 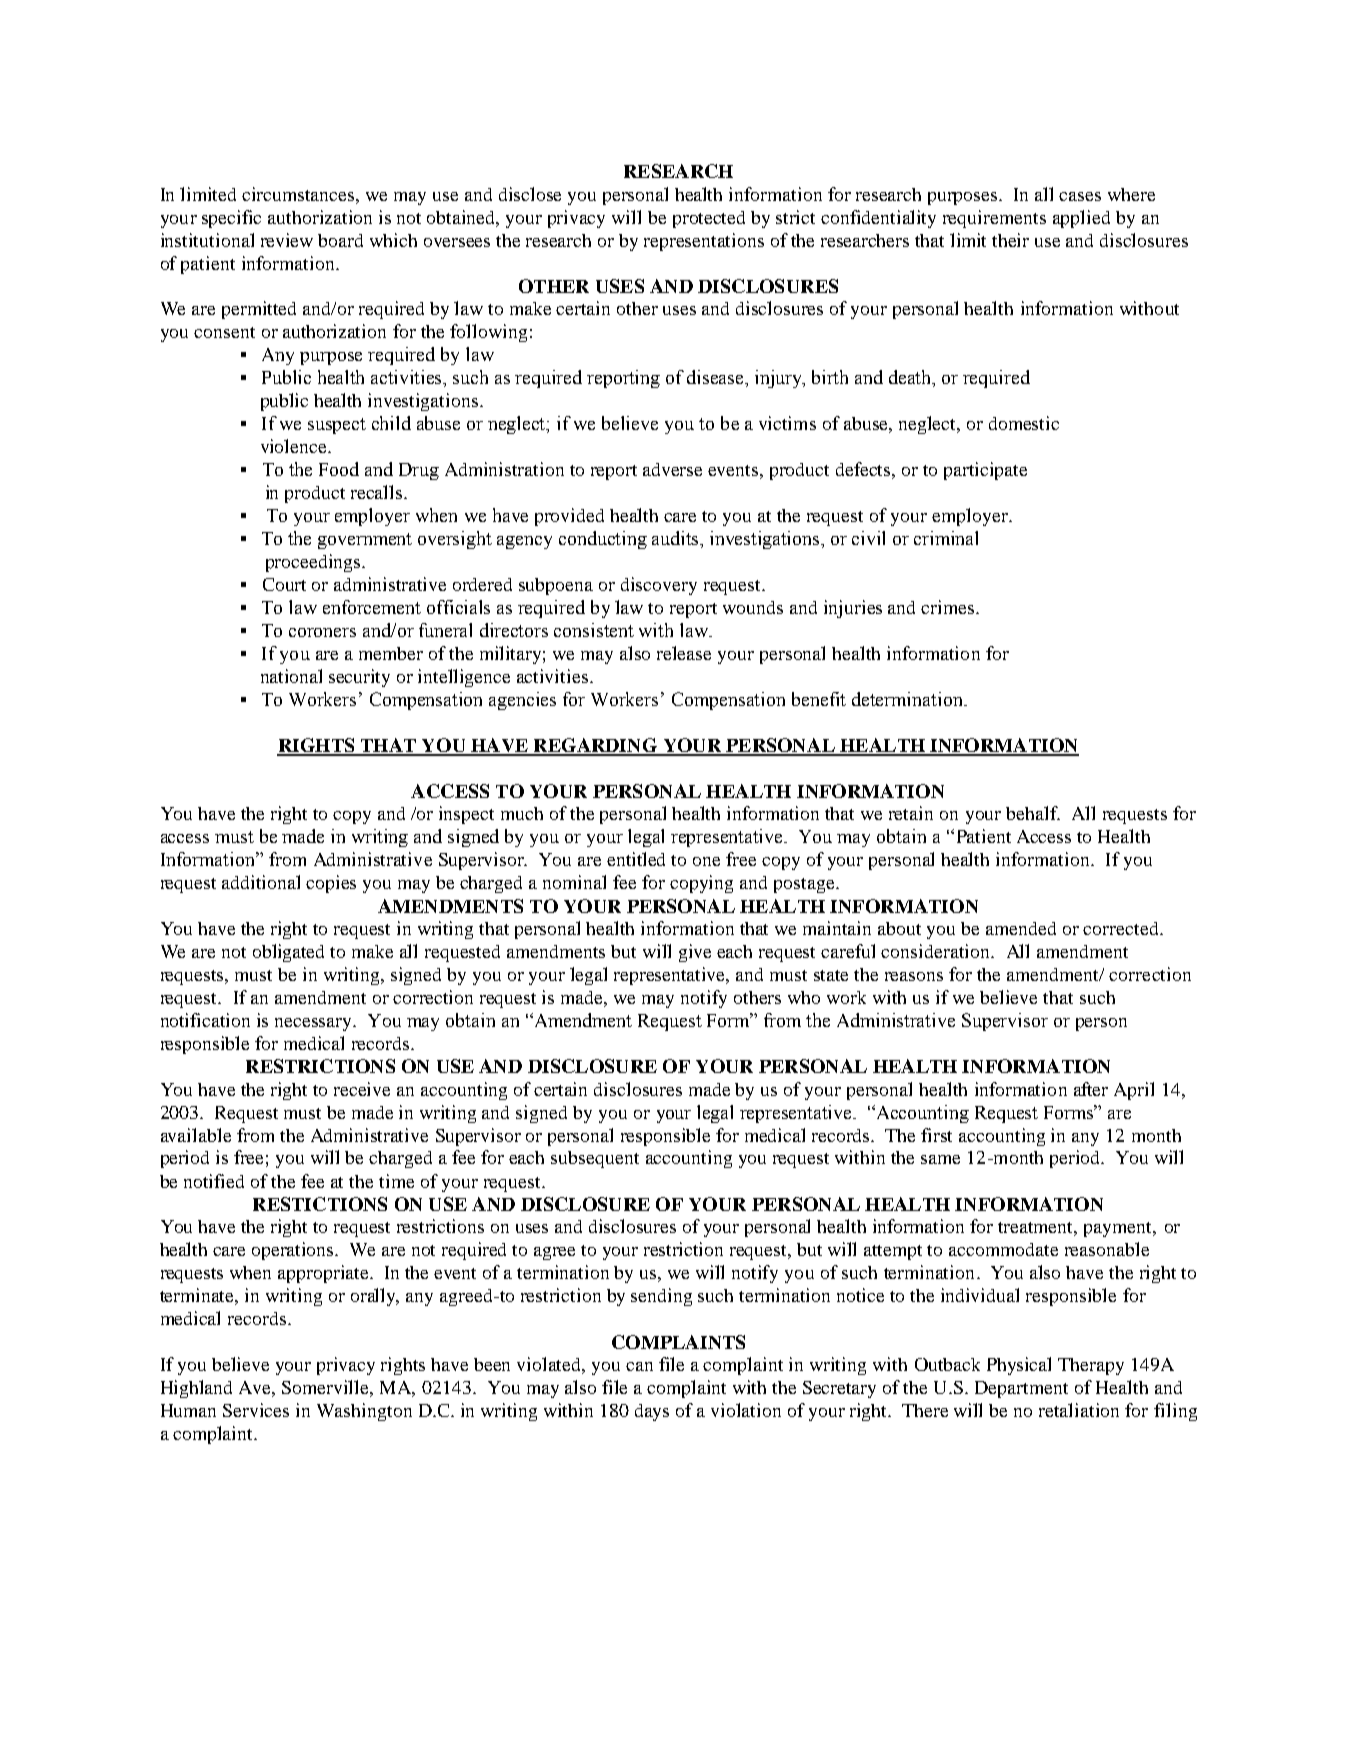 What do you see at coordinates (704, 242) in the screenshot?
I see `representations` at bounding box center [704, 242].
